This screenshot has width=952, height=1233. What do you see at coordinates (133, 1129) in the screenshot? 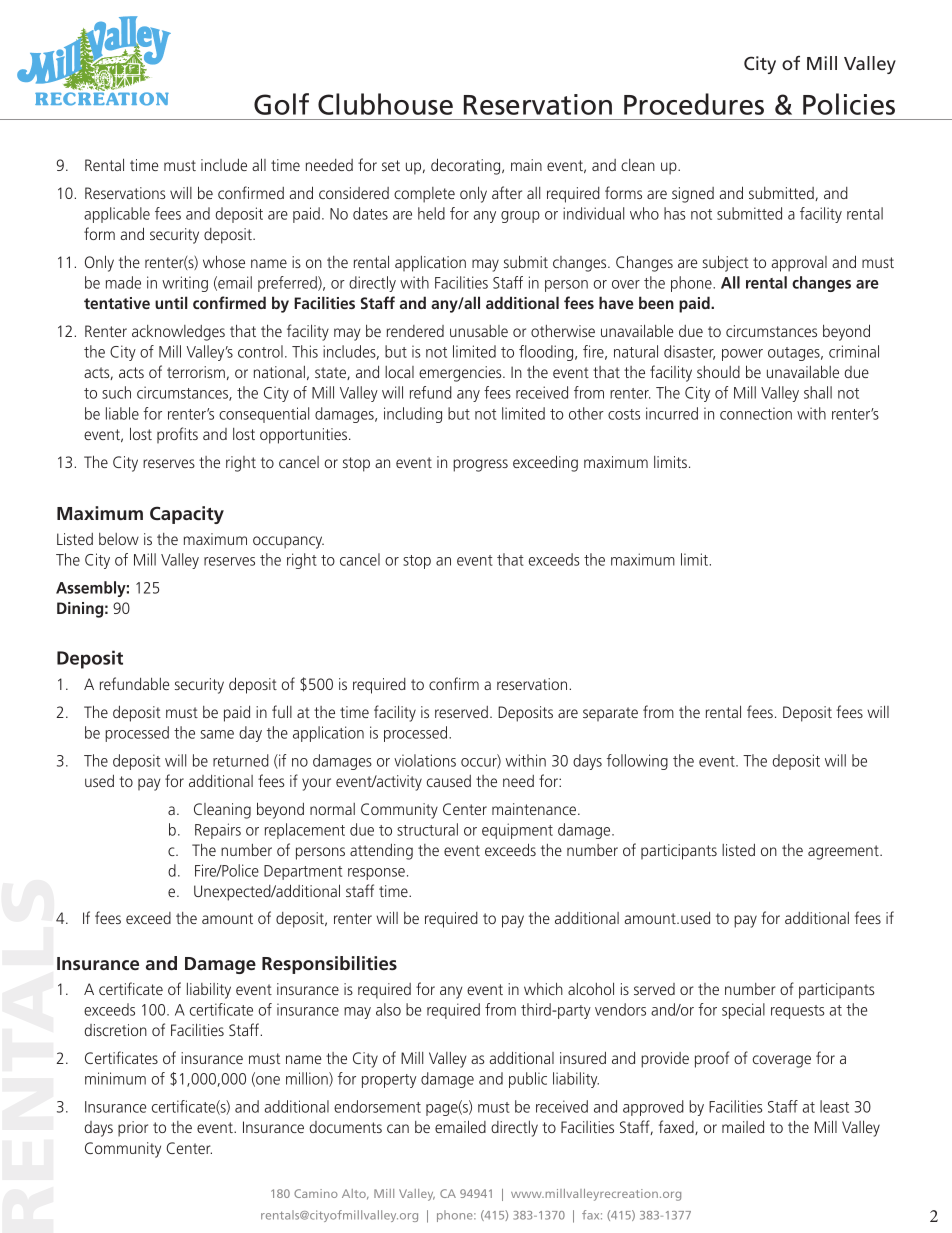
I see `prior` at bounding box center [133, 1129].
